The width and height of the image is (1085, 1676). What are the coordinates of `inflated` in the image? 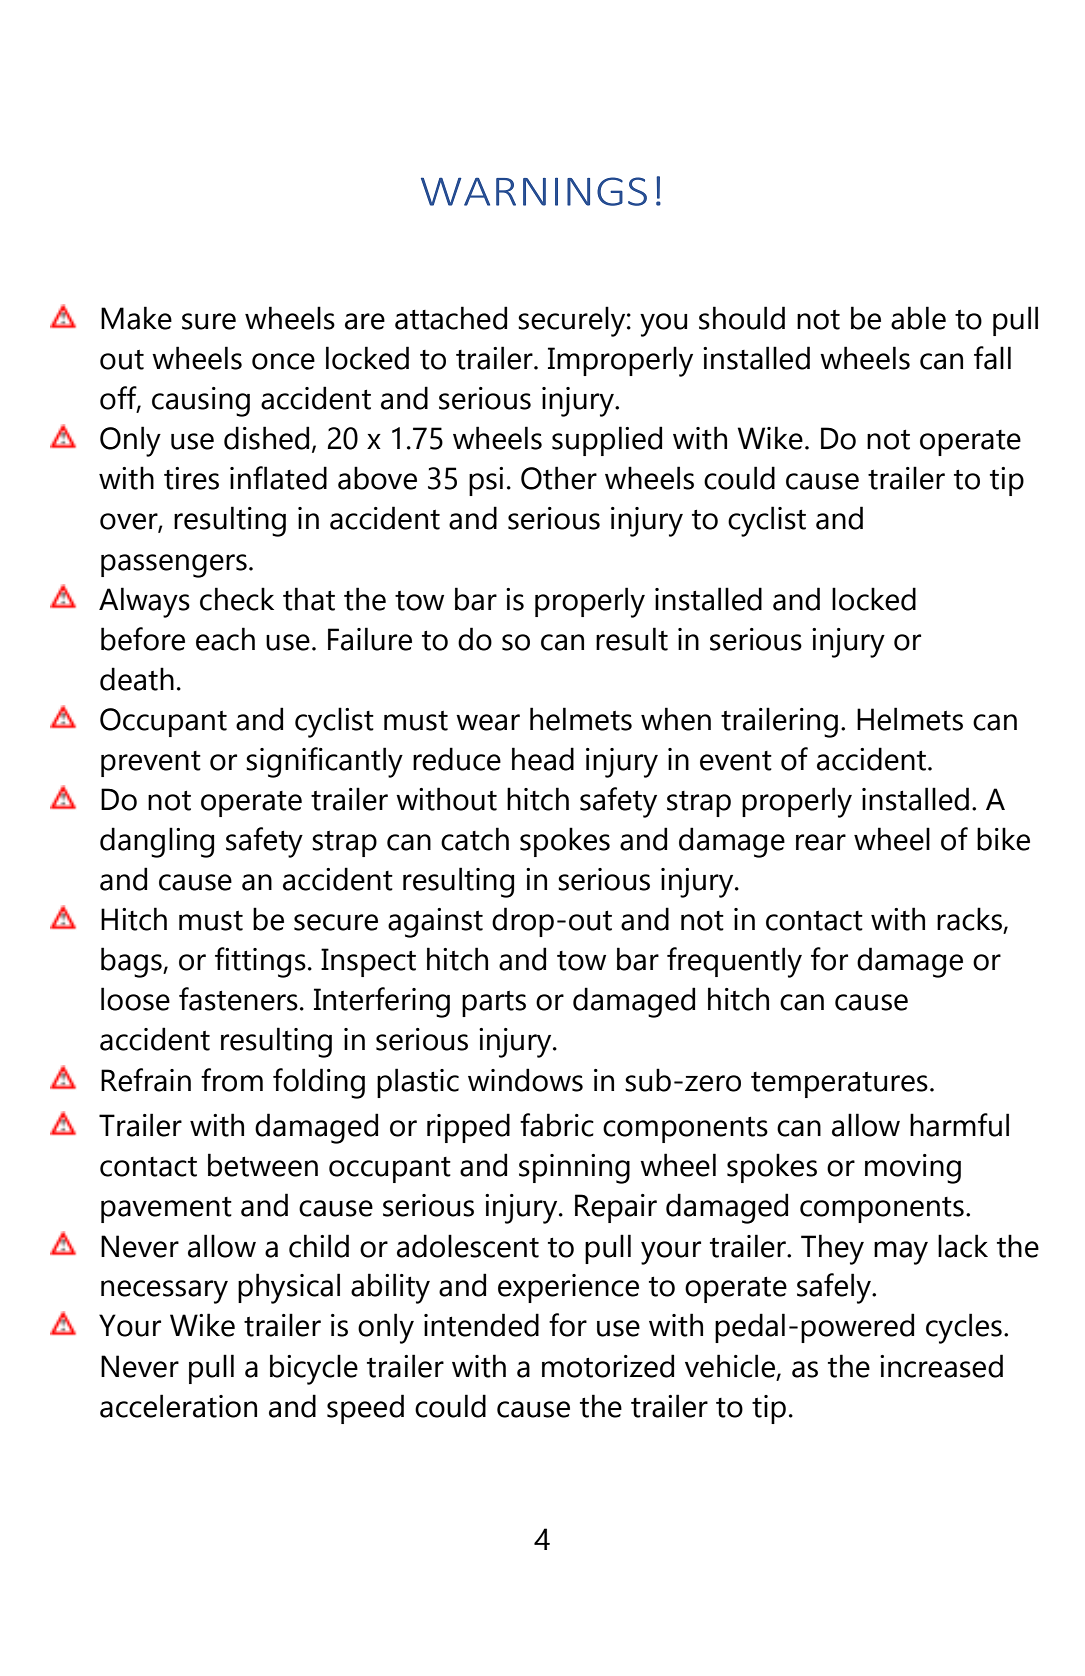 It's located at (278, 478).
